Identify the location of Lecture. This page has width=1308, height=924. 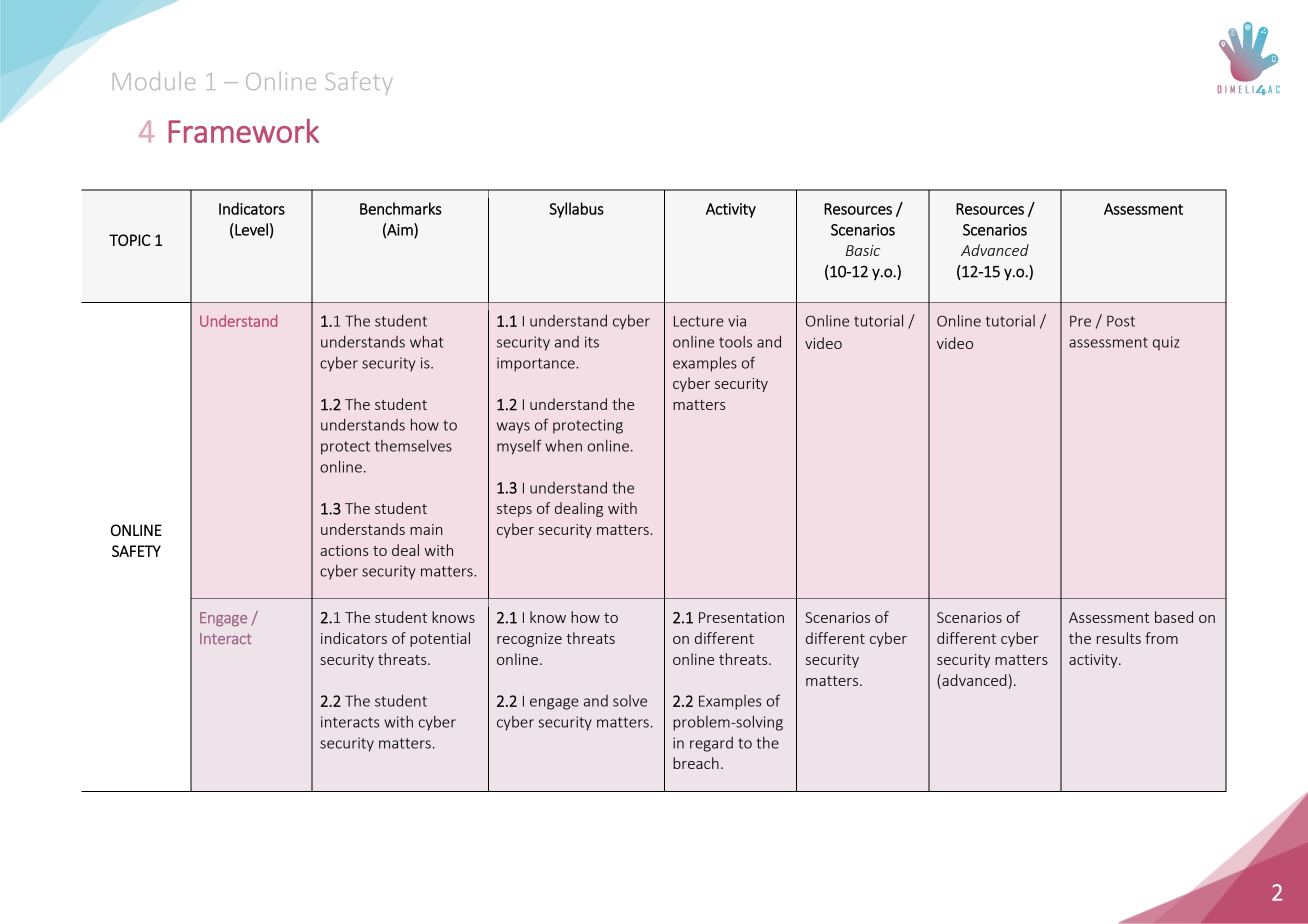
(699, 321).
